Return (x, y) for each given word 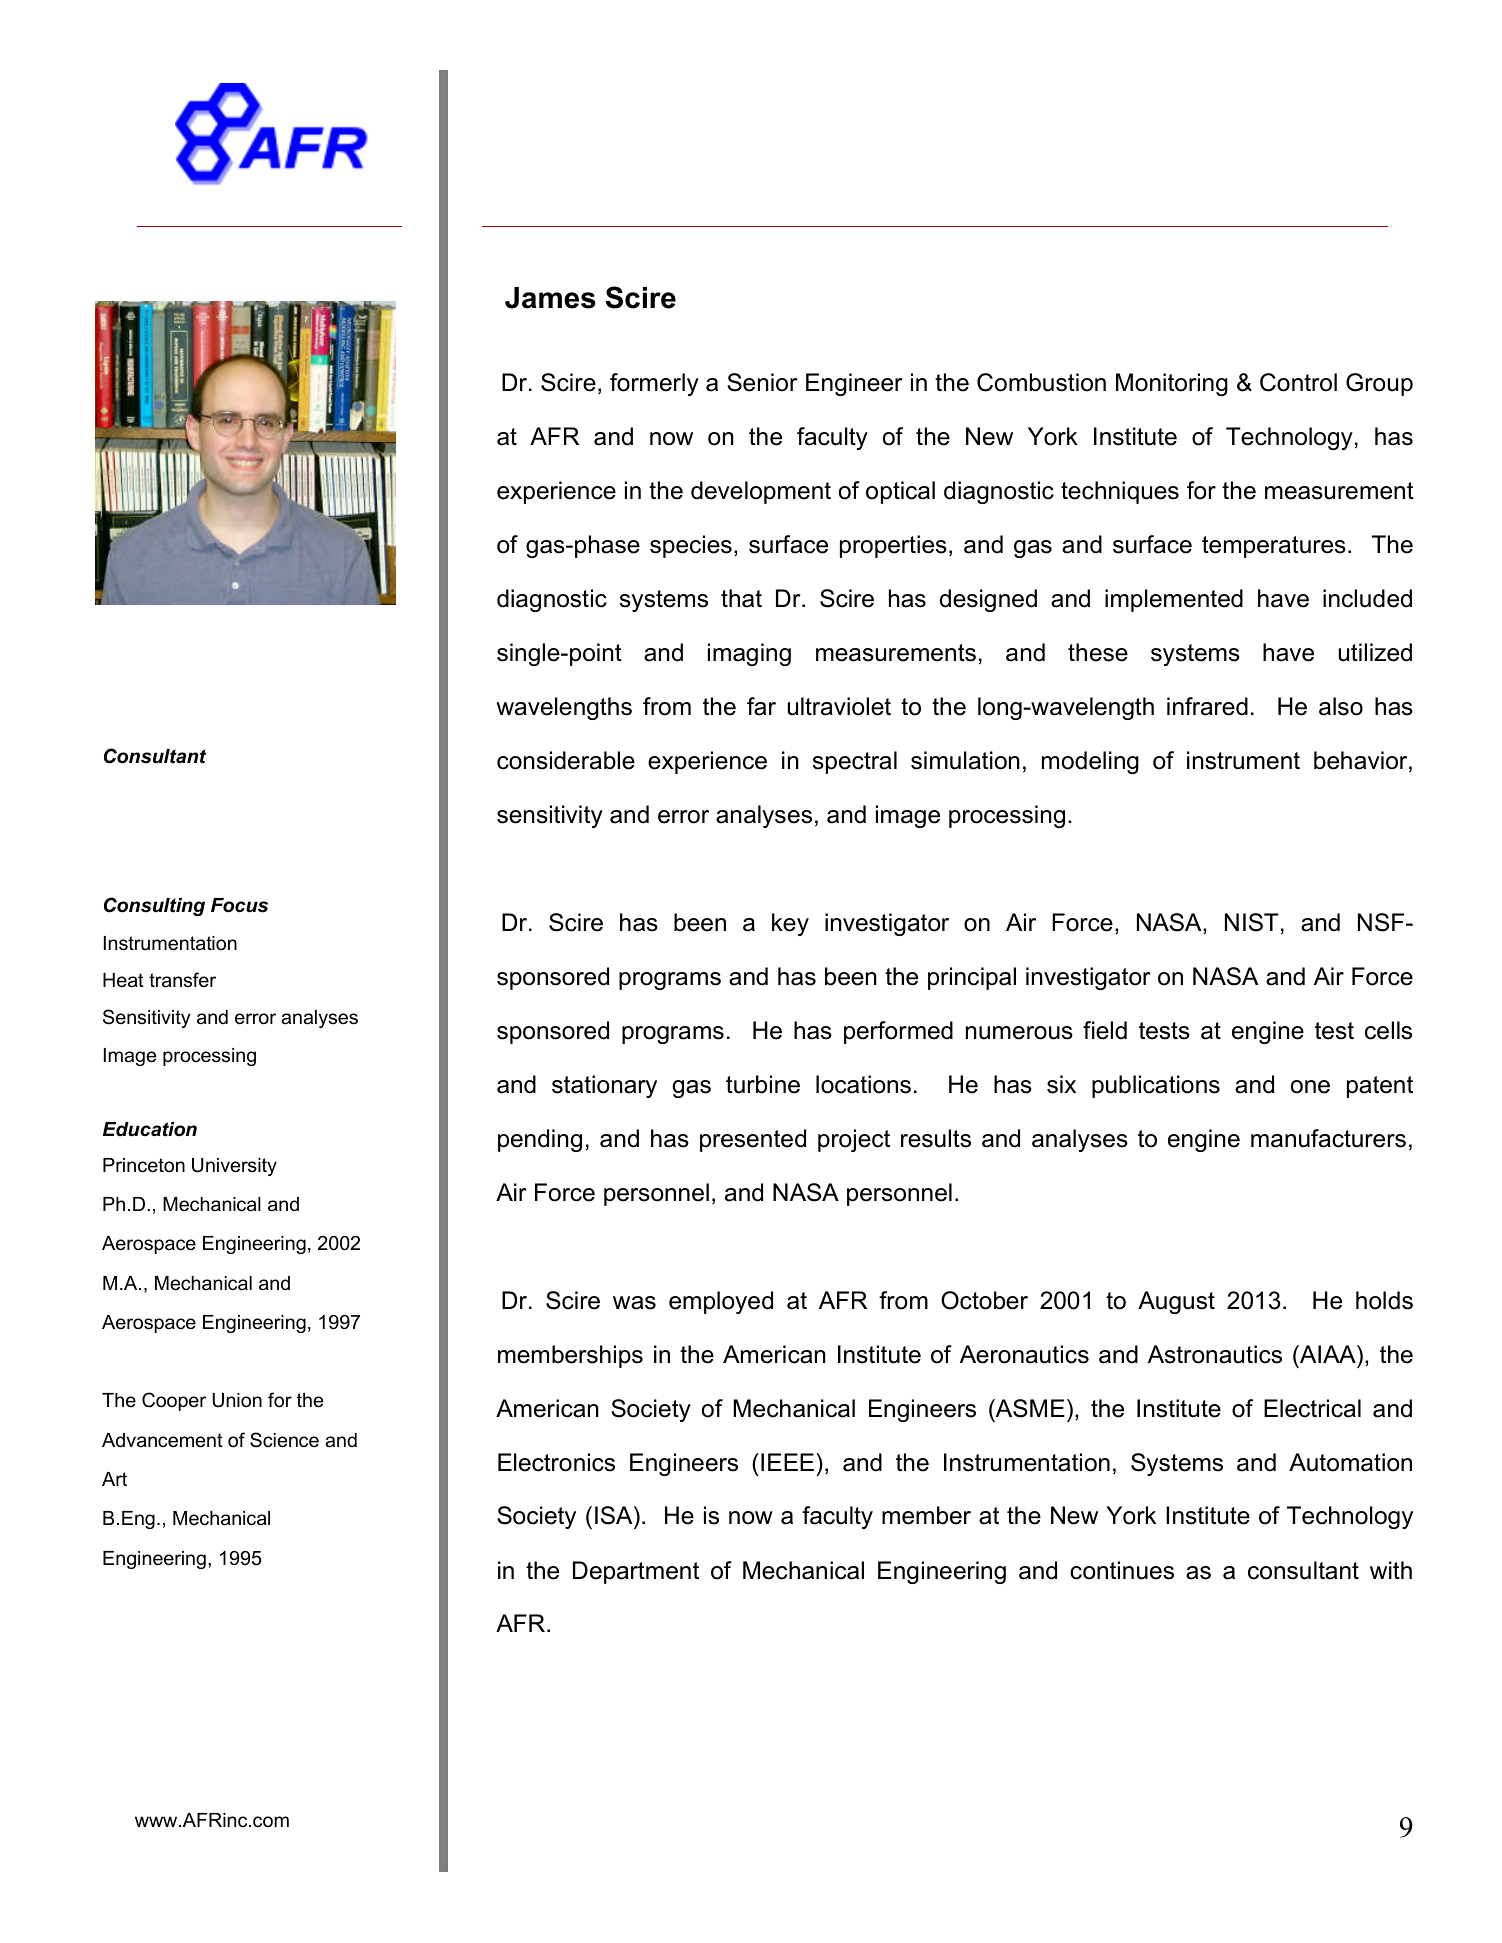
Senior (762, 382)
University (234, 1167)
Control (1298, 382)
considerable (566, 760)
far (761, 706)
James (550, 298)
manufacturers (1328, 1138)
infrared (1207, 706)
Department (636, 1572)
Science (284, 1440)
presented (753, 1140)
